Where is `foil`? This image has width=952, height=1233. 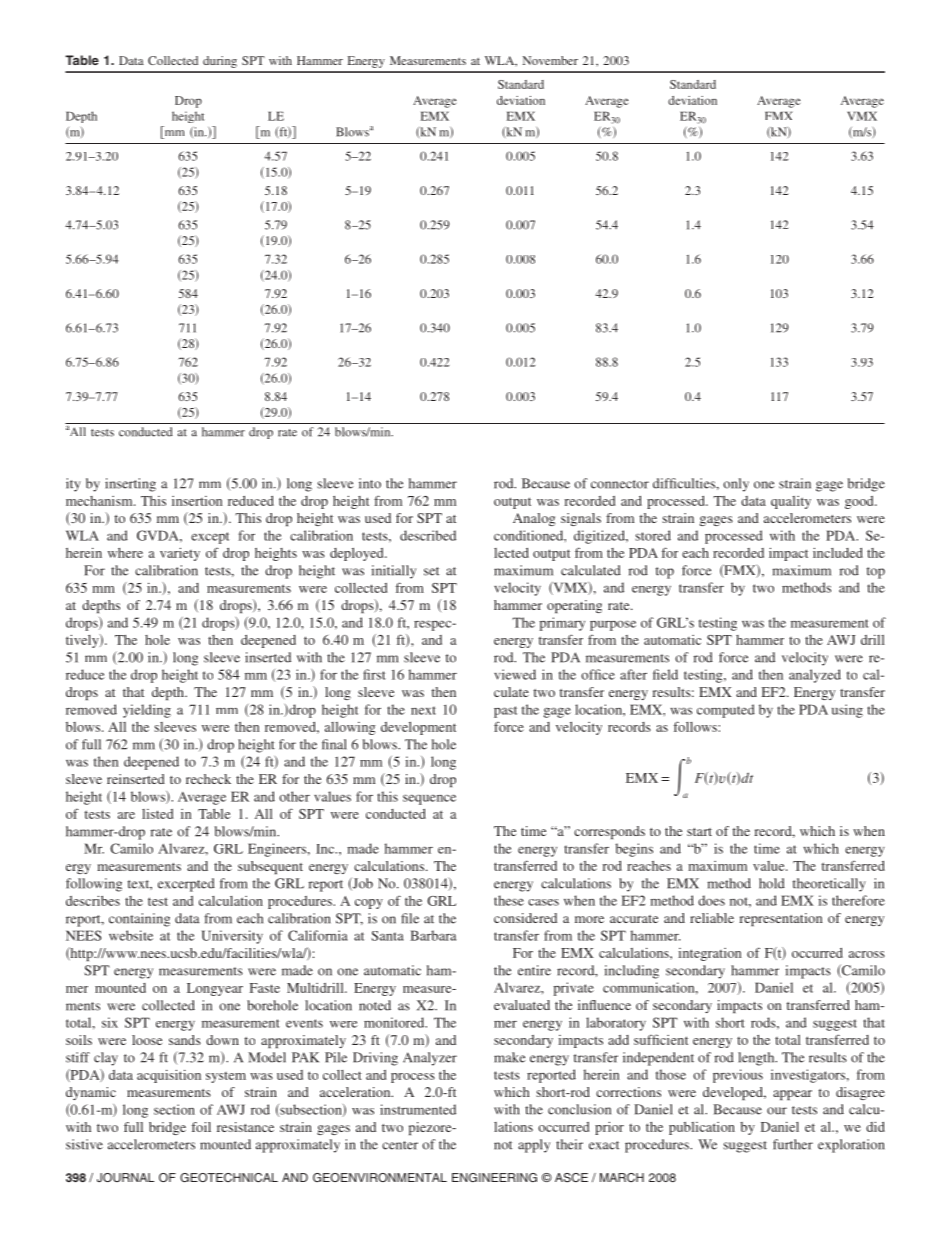
foil is located at coordinates (201, 1127).
